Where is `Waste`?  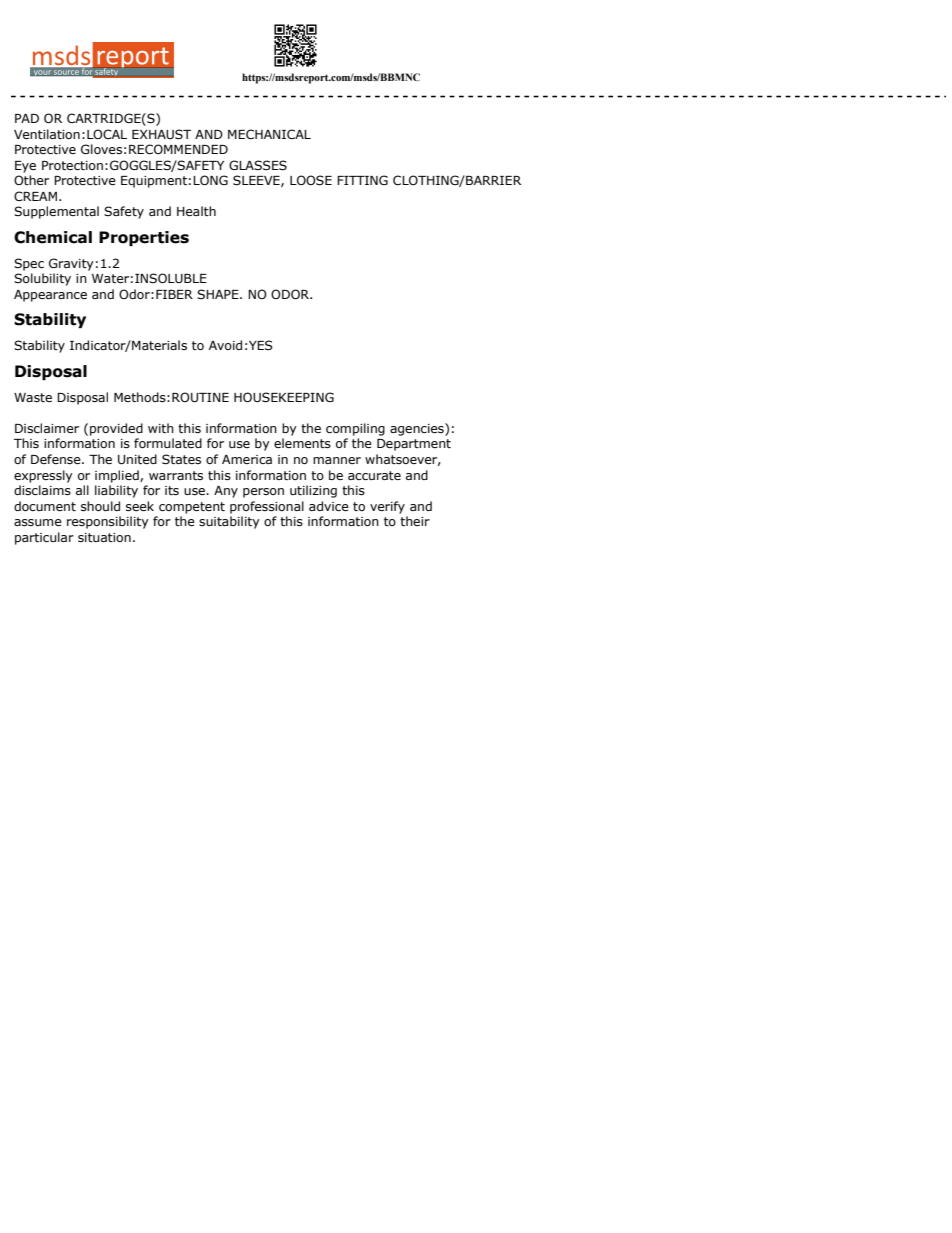 Waste is located at coordinates (33, 397).
